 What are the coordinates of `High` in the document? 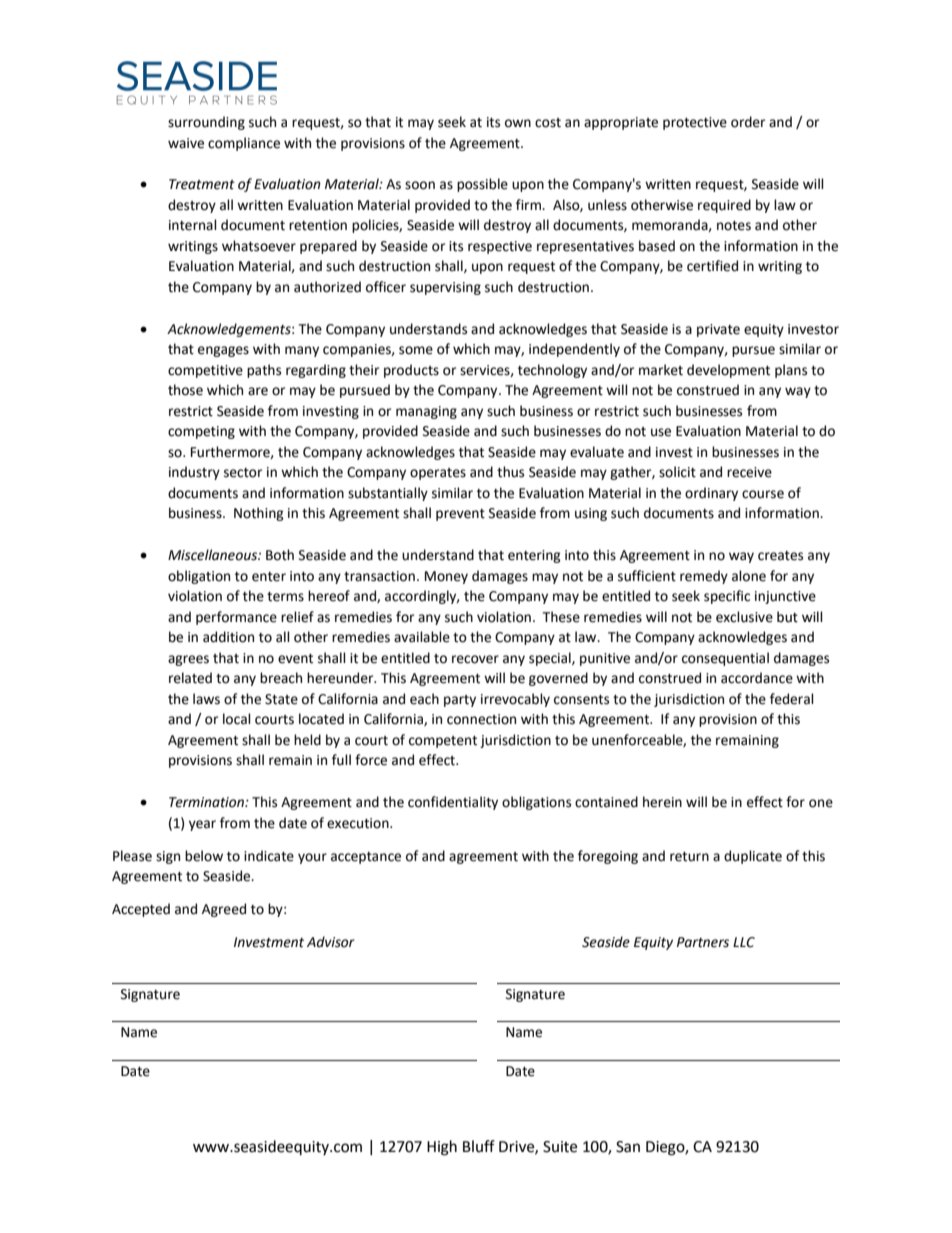 It's located at (442, 1148).
